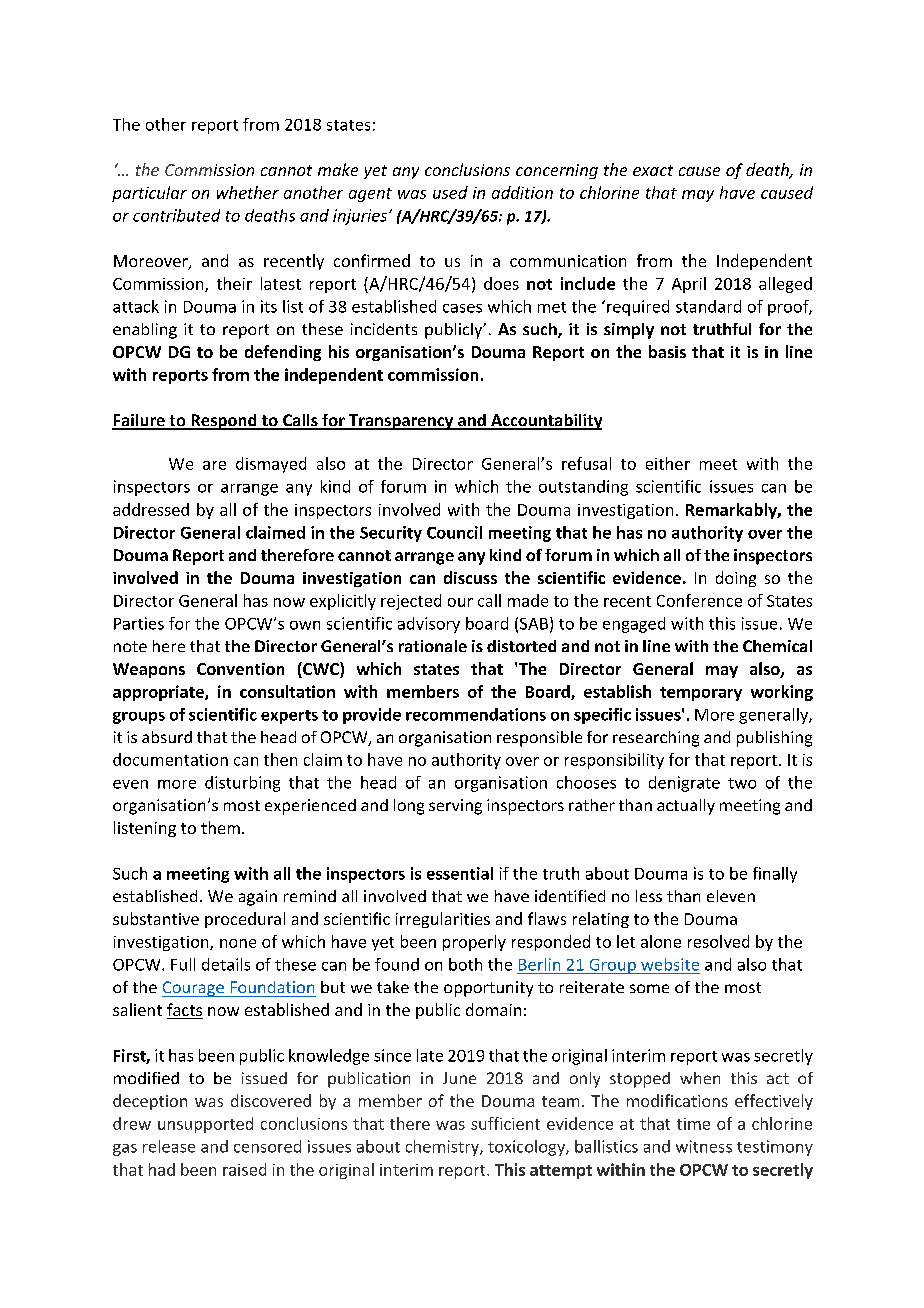 The height and width of the screenshot is (1308, 924). I want to click on serving, so click(455, 807).
